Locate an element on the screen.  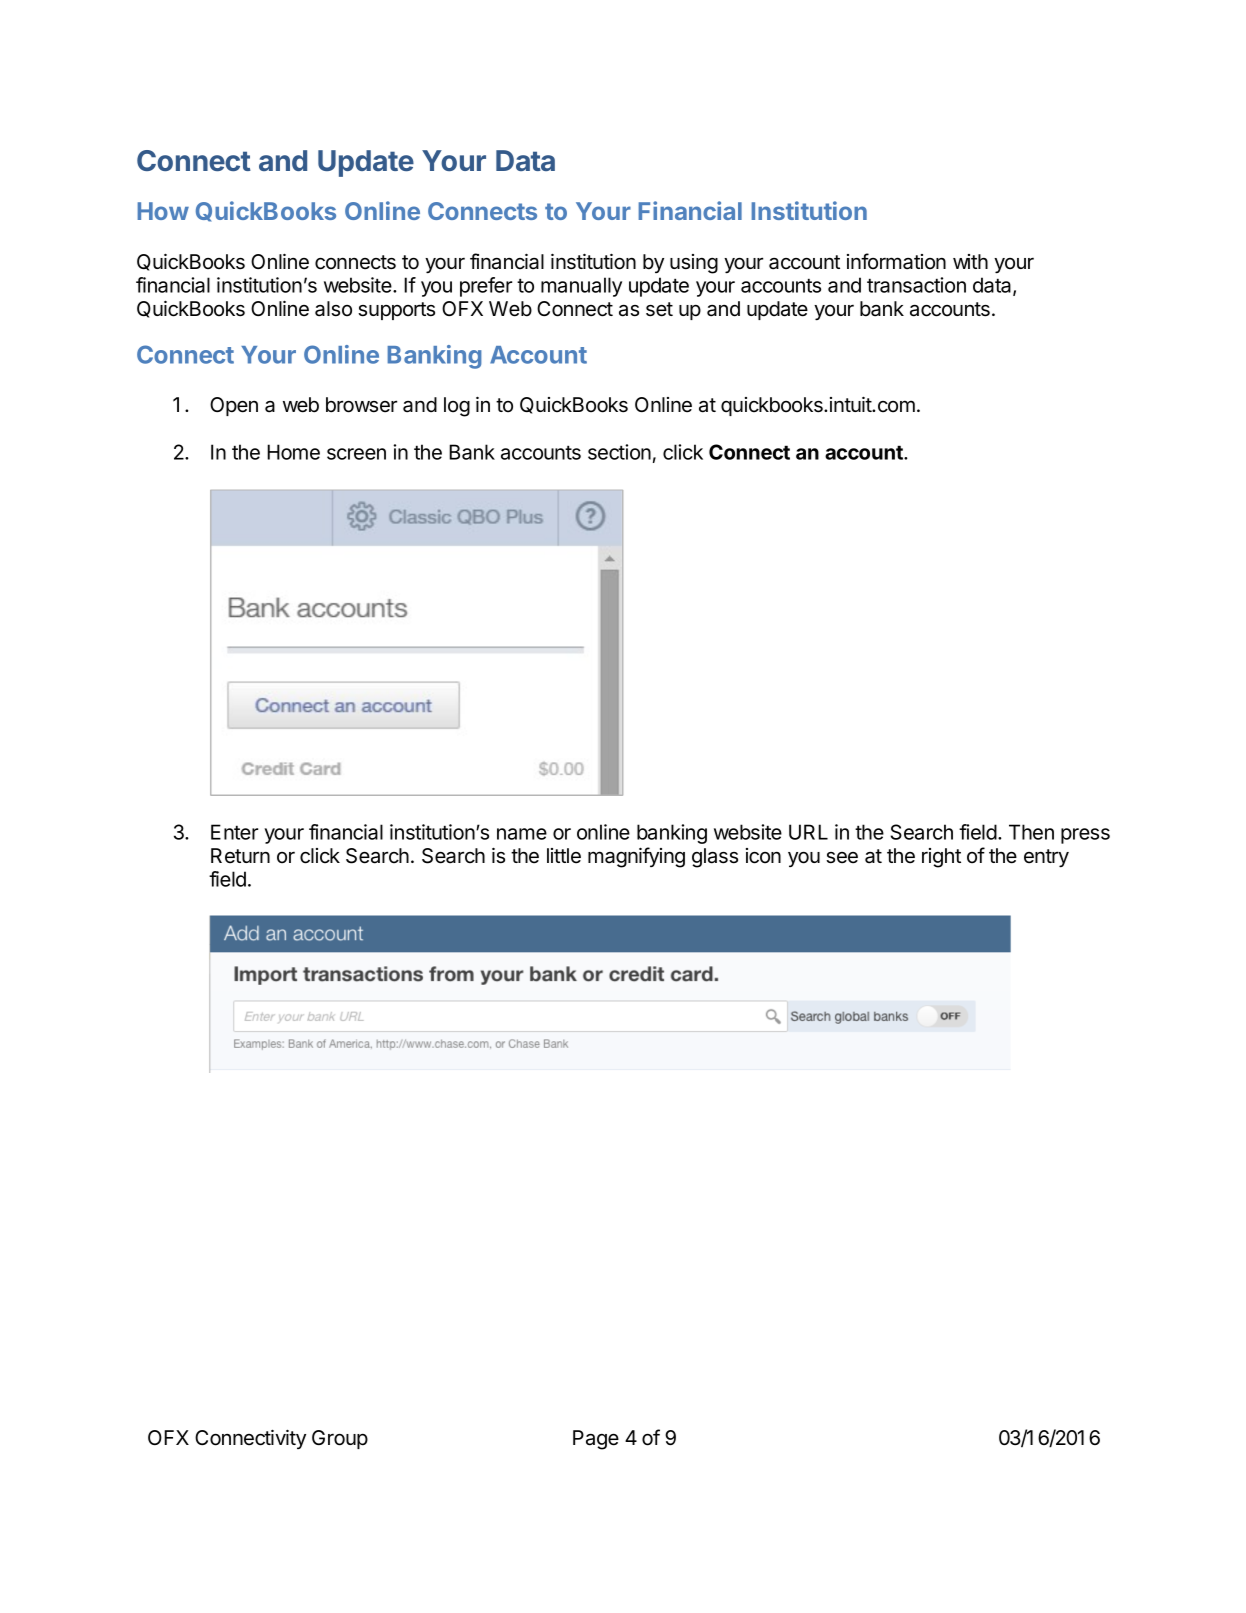
Then is located at coordinates (1031, 832).
